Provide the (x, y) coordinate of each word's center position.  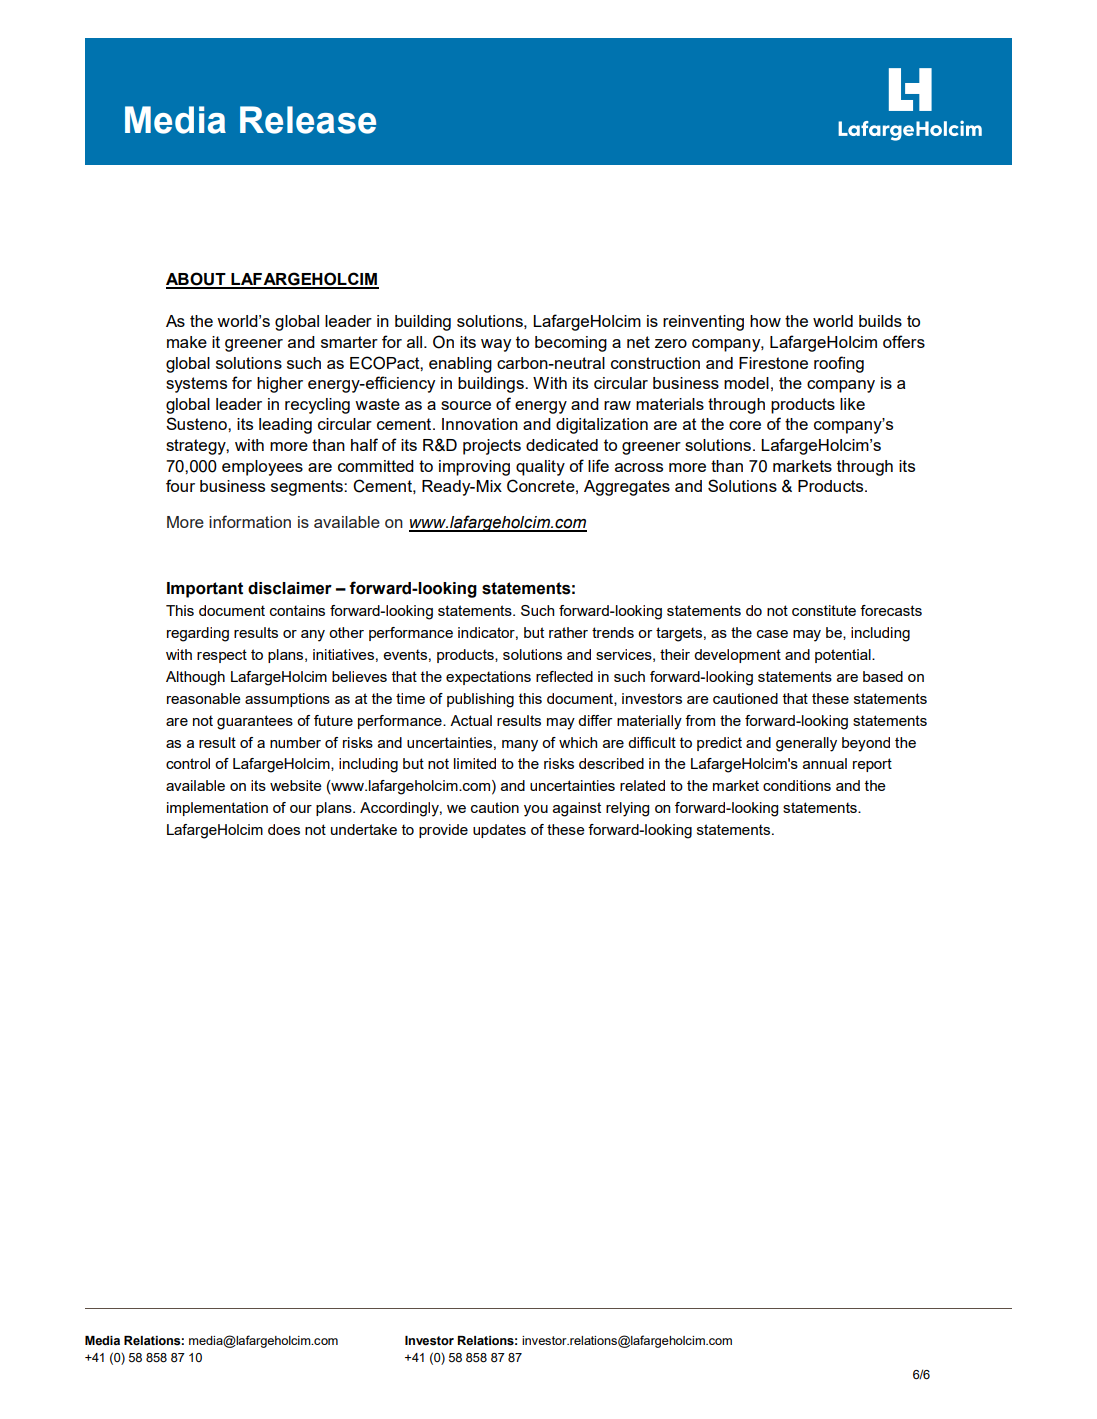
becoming (571, 344)
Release (308, 120)
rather (568, 632)
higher (280, 385)
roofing (839, 364)
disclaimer (290, 588)
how (765, 321)
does (284, 829)
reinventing (703, 323)
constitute (824, 610)
